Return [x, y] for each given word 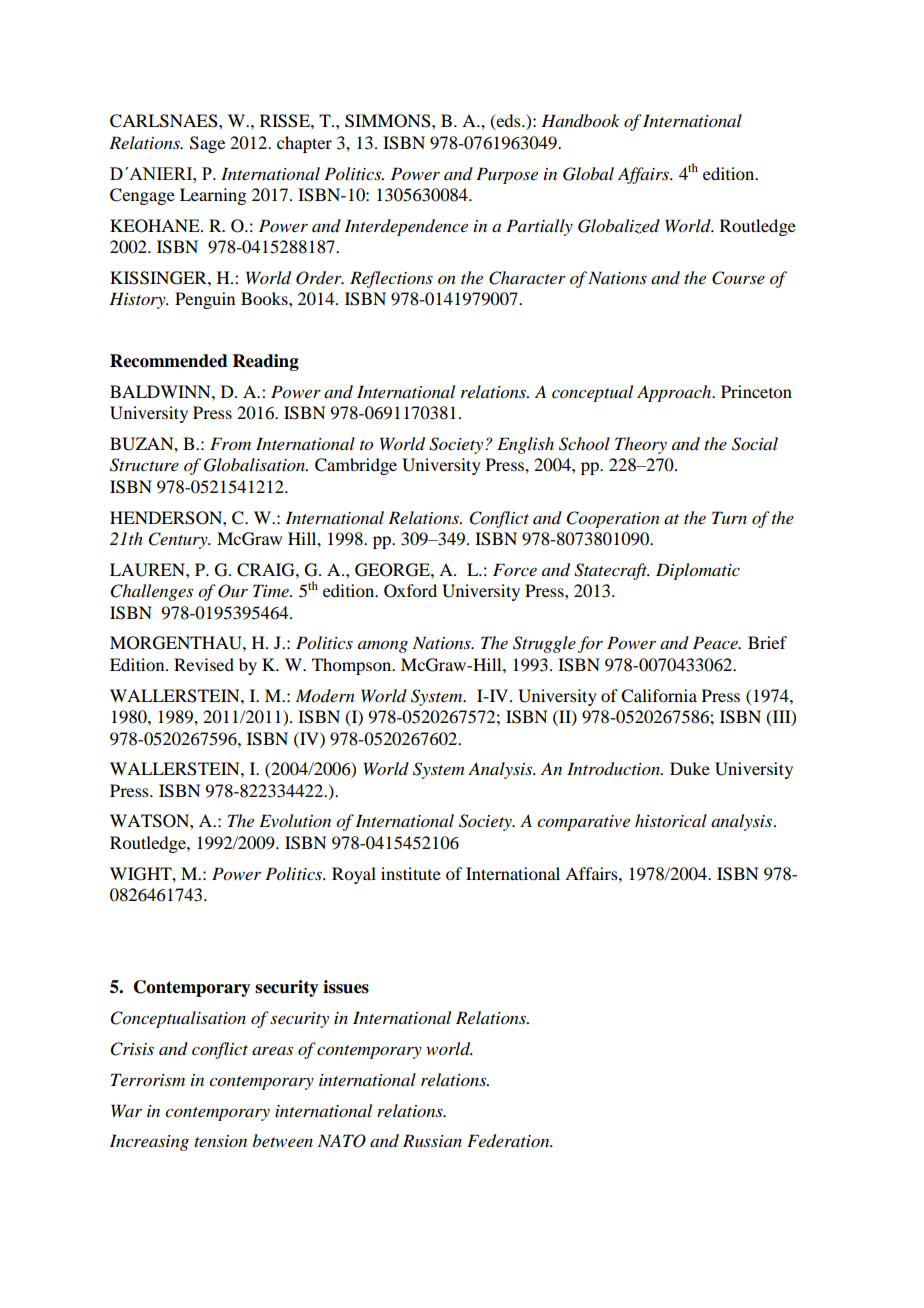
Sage [207, 144]
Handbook [580, 121]
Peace [716, 642]
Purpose [507, 175]
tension [220, 1141]
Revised [204, 664]
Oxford [410, 591]
